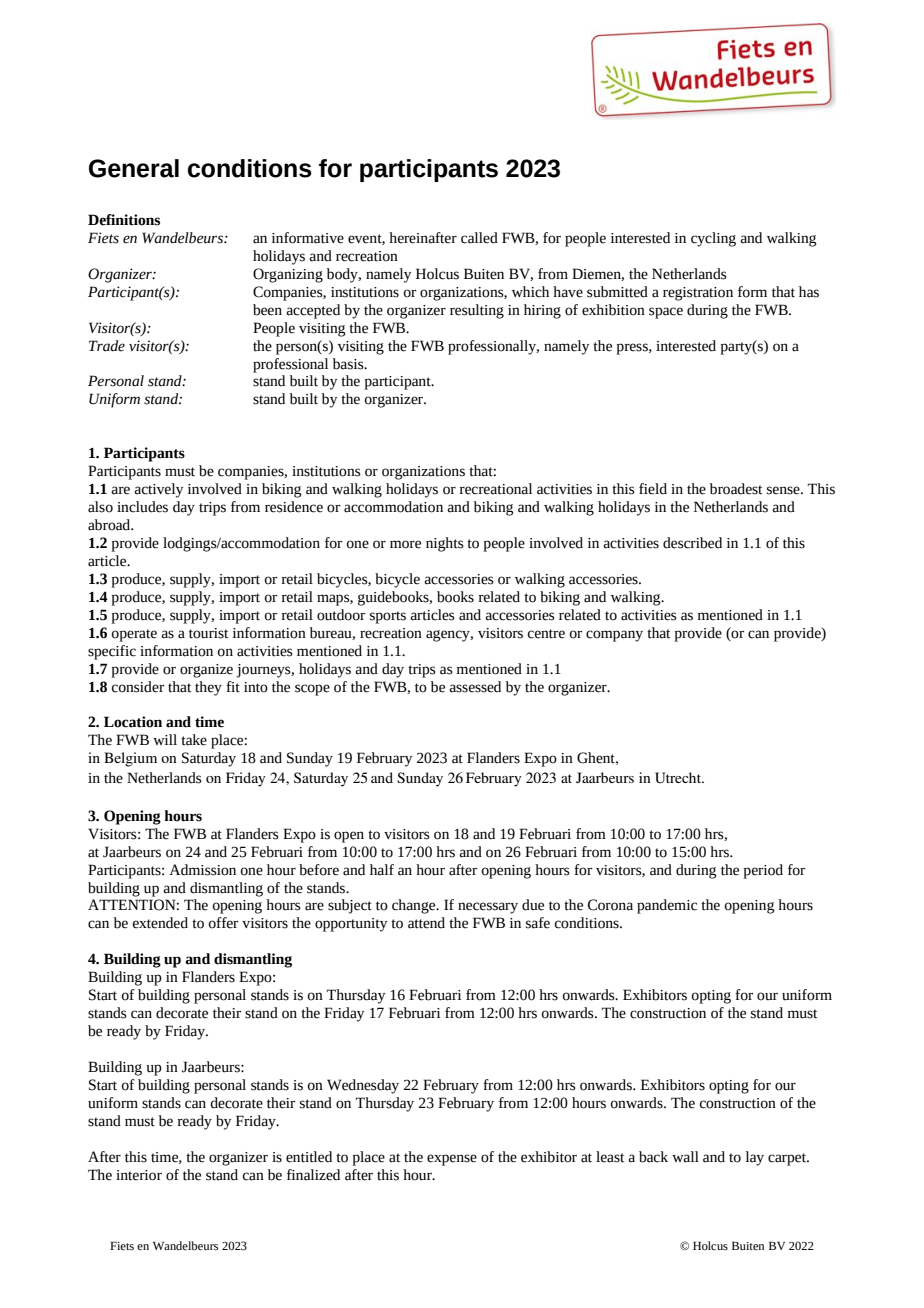 Image resolution: width=924 pixels, height=1308 pixels. What do you see at coordinates (736, 489) in the screenshot?
I see `broadest` at bounding box center [736, 489].
